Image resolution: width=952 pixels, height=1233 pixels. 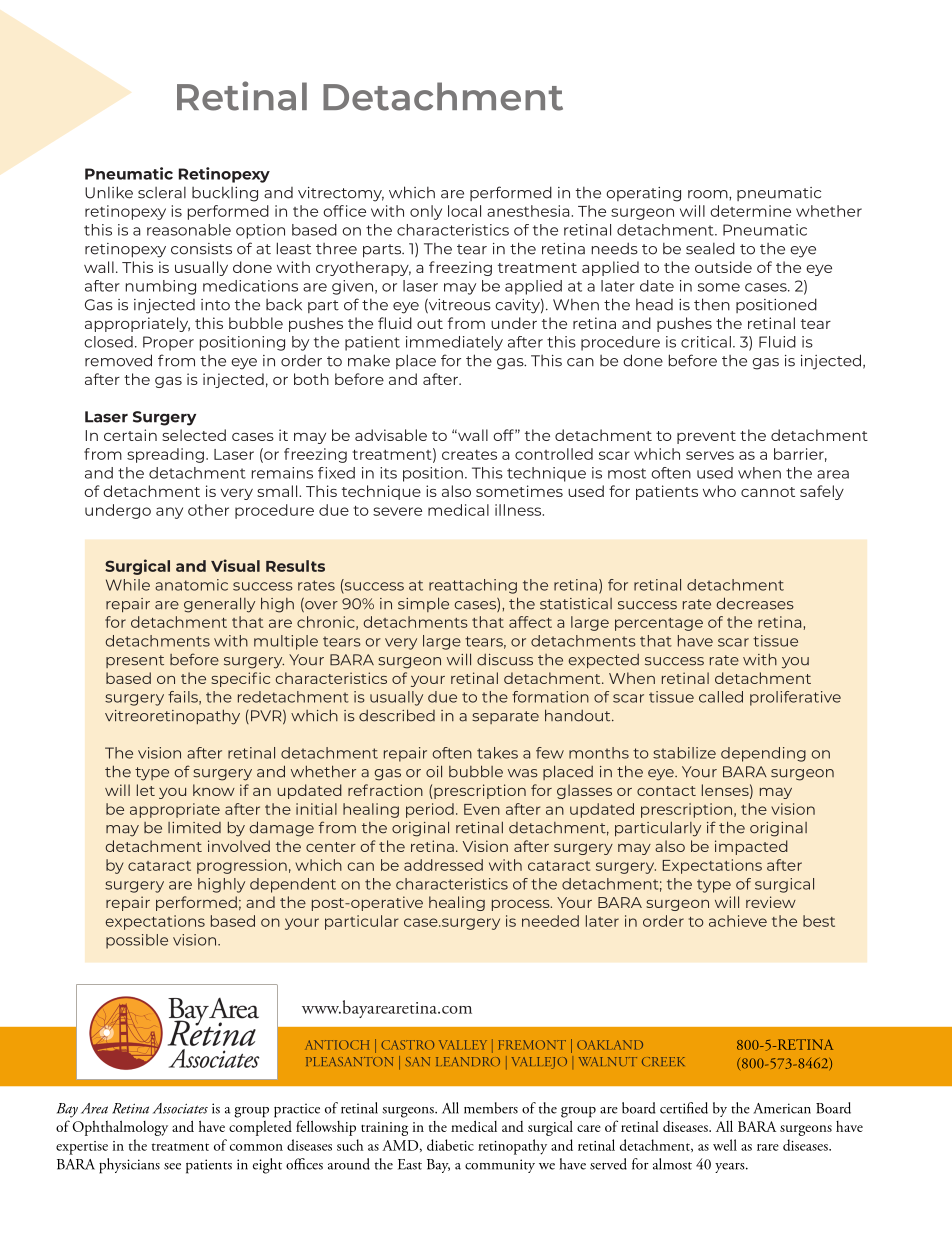 What do you see at coordinates (169, 513) in the screenshot?
I see `any` at bounding box center [169, 513].
